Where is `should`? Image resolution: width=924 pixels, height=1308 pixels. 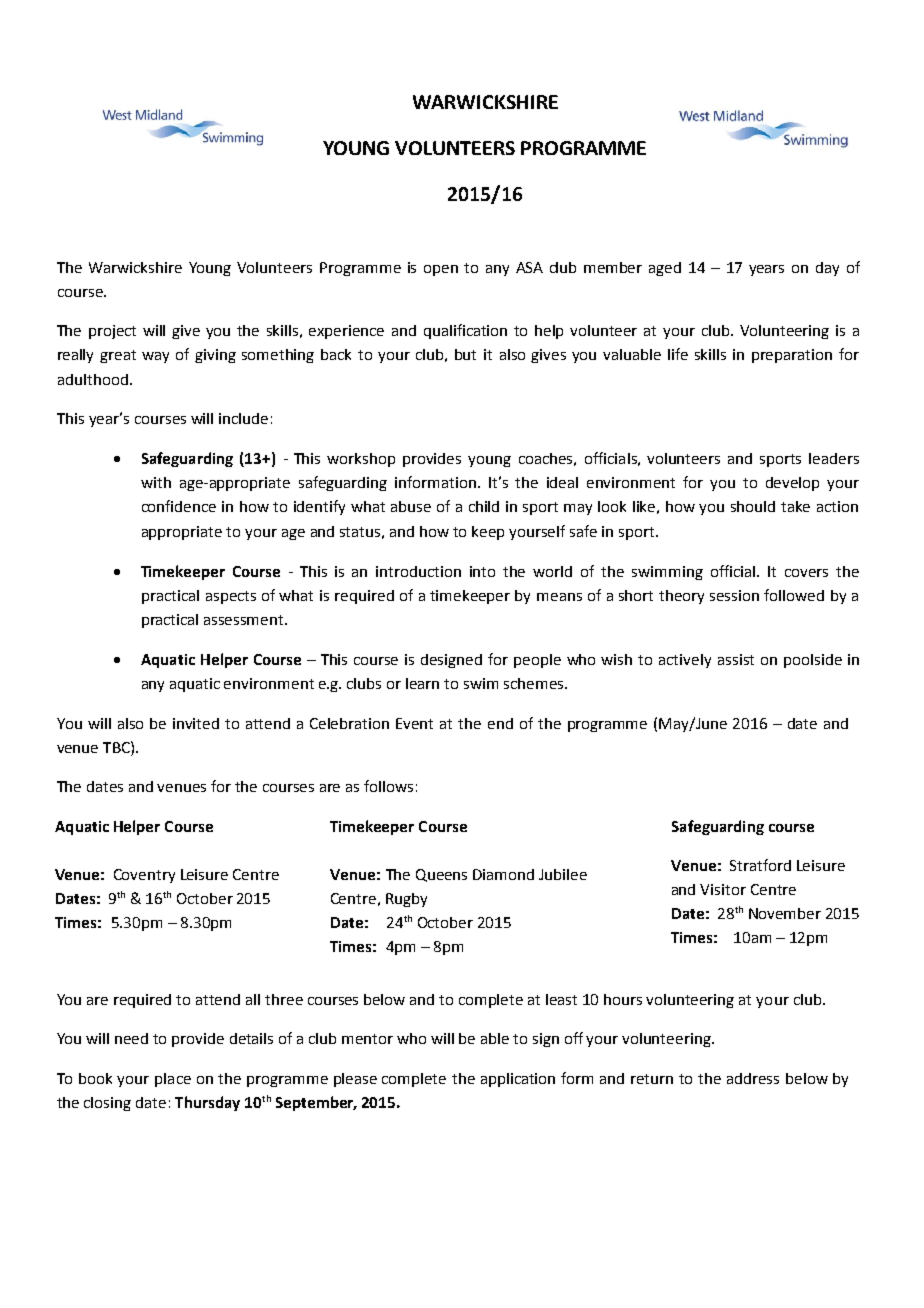 should is located at coordinates (753, 506).
